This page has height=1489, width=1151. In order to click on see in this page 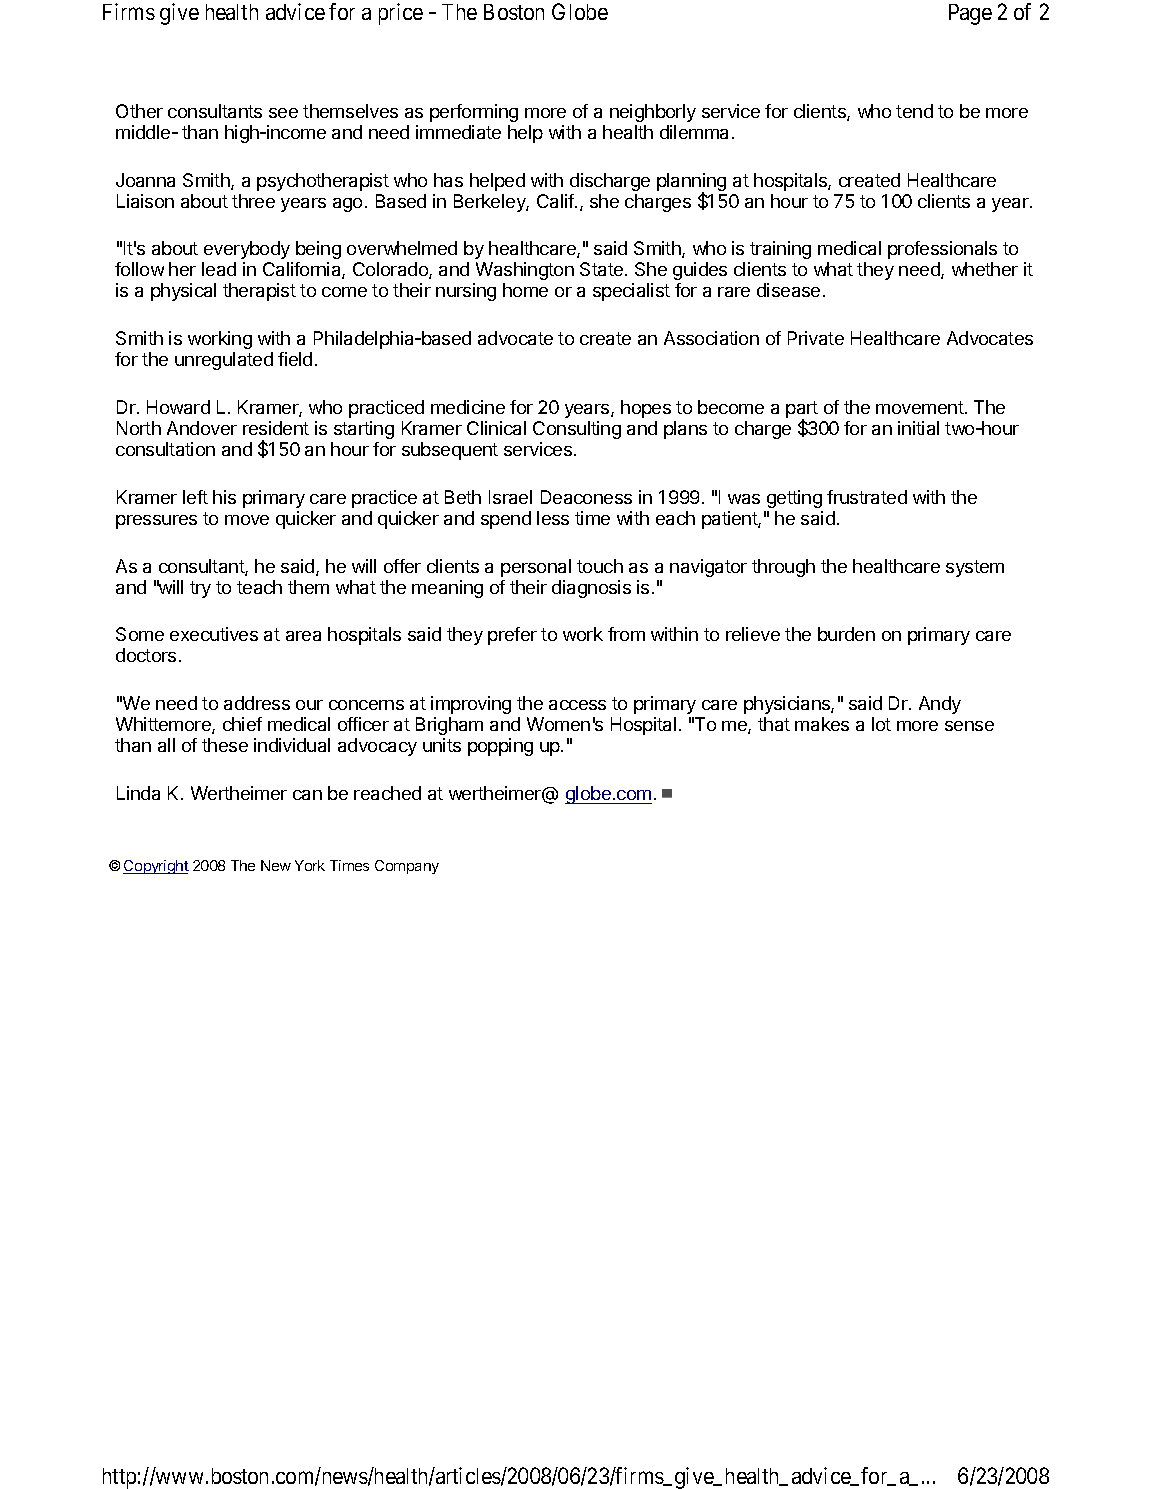, I will do `click(283, 113)`.
